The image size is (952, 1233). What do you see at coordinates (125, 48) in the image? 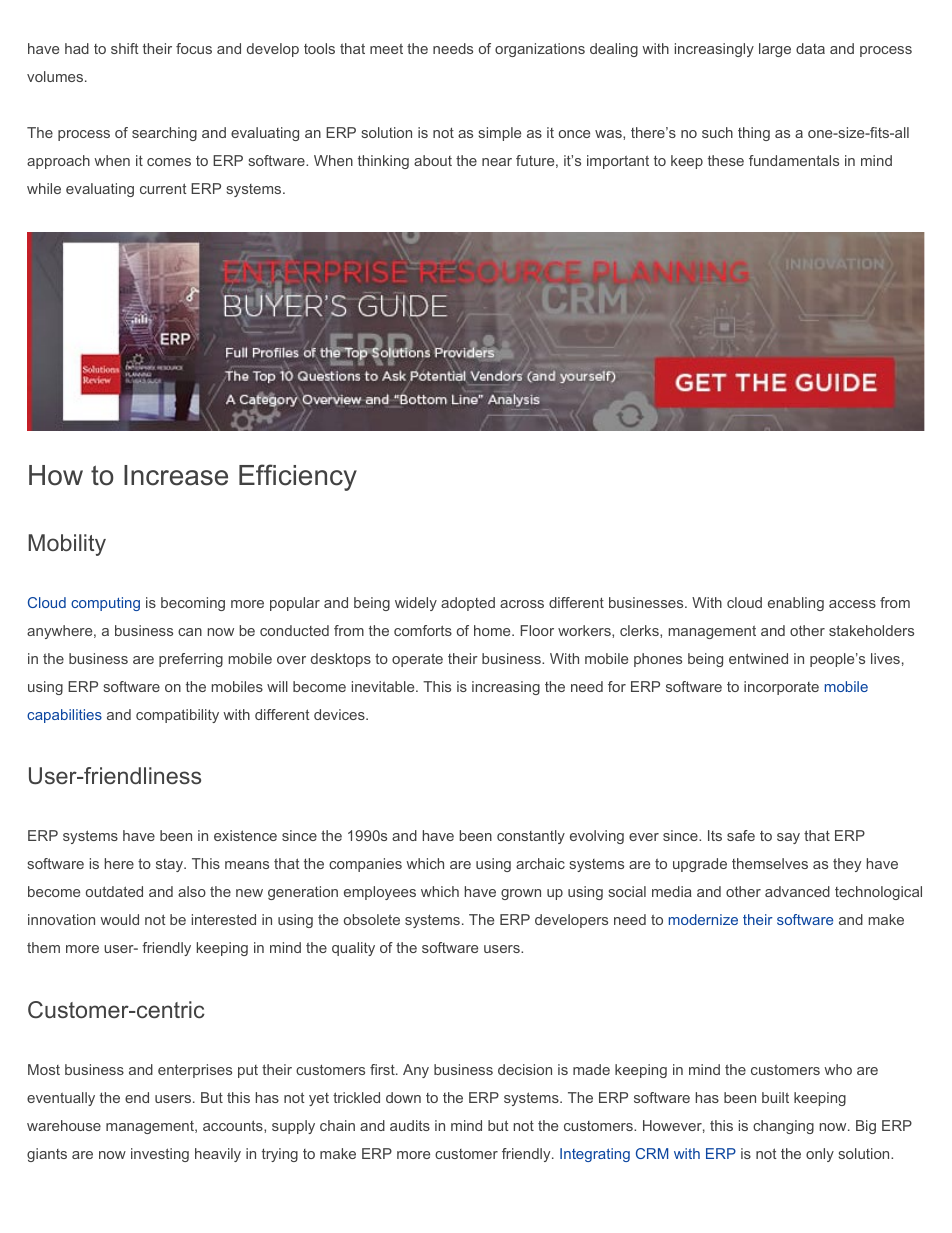
I see `shift` at bounding box center [125, 48].
